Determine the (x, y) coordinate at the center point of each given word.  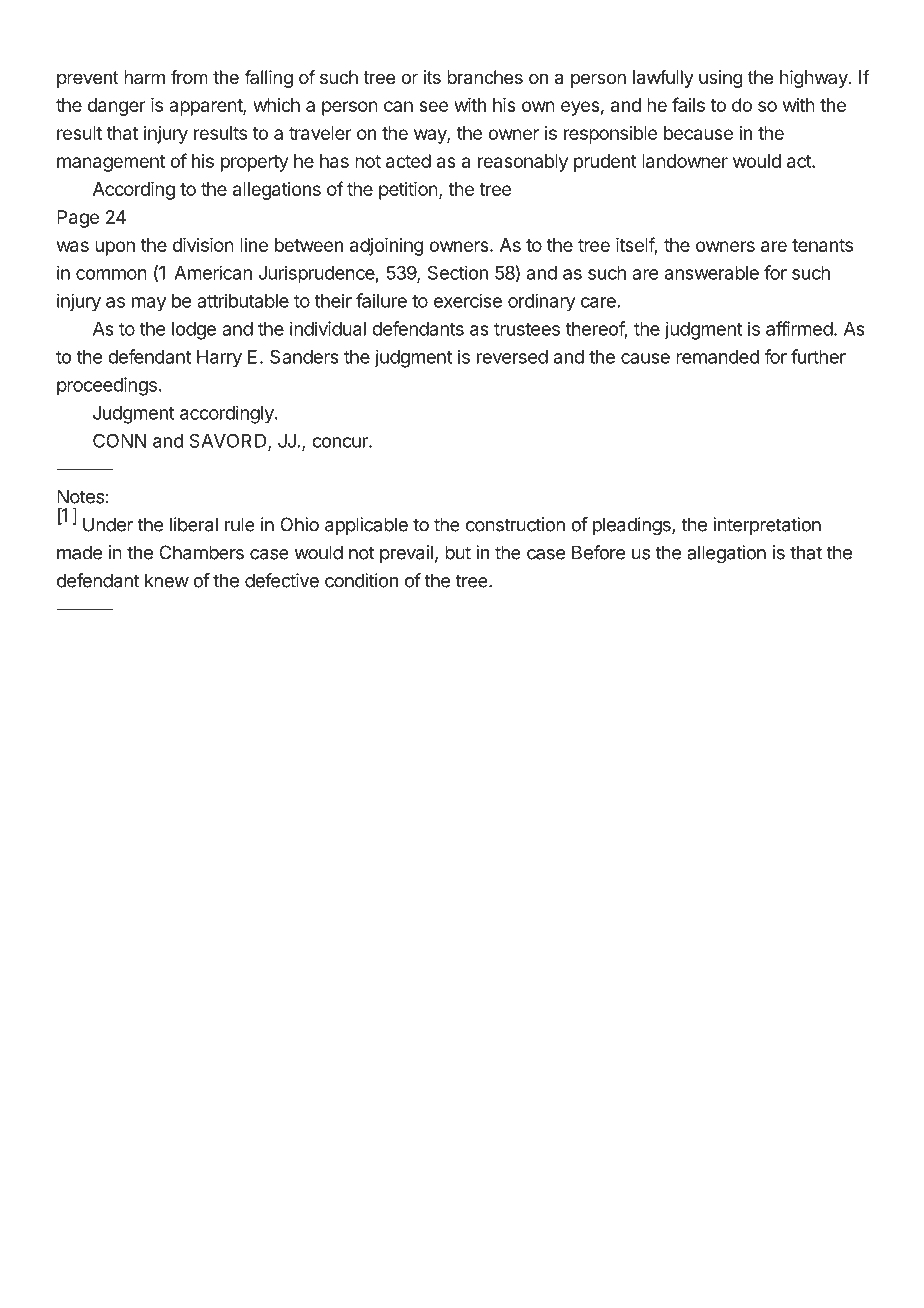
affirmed (799, 328)
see (433, 106)
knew (167, 580)
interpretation (767, 526)
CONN (119, 440)
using (721, 79)
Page (78, 219)
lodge (194, 331)
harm (144, 77)
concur (341, 442)
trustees (527, 329)
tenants (822, 245)
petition (408, 191)
